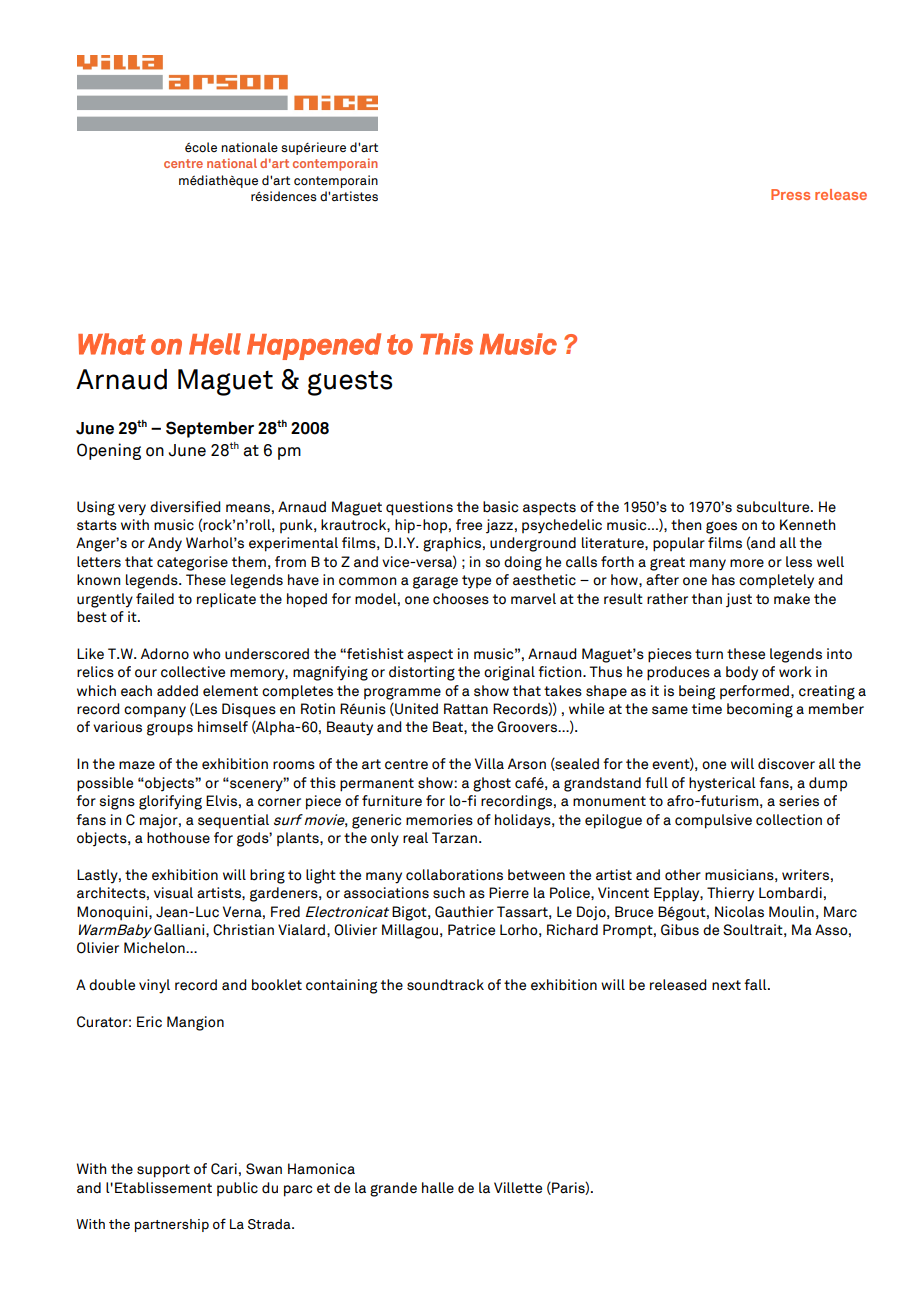  Describe the element at coordinates (466, 709) in the screenshot. I see `Rattan` at that location.
